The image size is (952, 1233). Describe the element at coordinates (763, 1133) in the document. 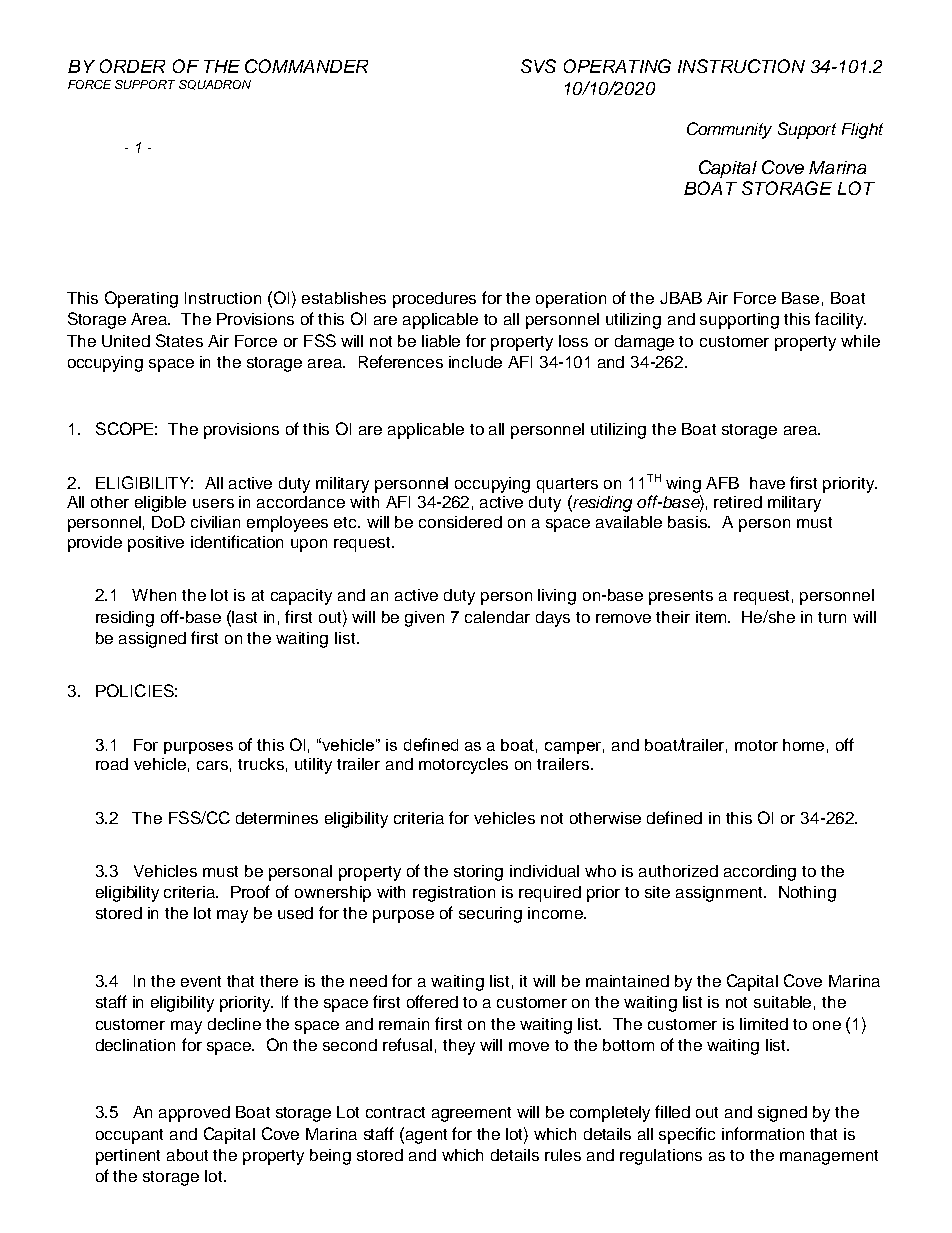

I see `information` at that location.
